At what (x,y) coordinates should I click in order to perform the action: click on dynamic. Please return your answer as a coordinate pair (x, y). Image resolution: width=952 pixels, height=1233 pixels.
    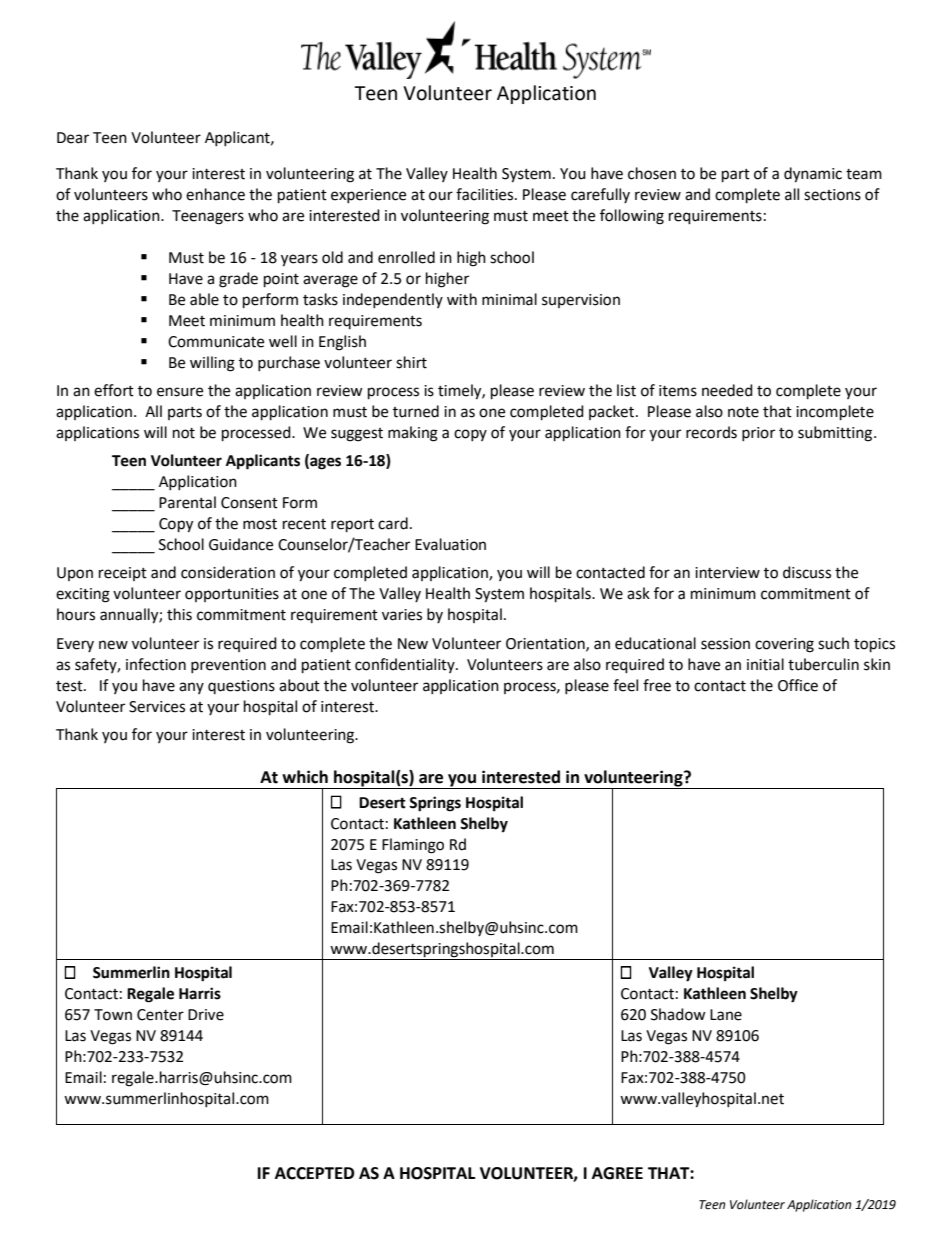
    Looking at the image, I should click on (813, 175).
